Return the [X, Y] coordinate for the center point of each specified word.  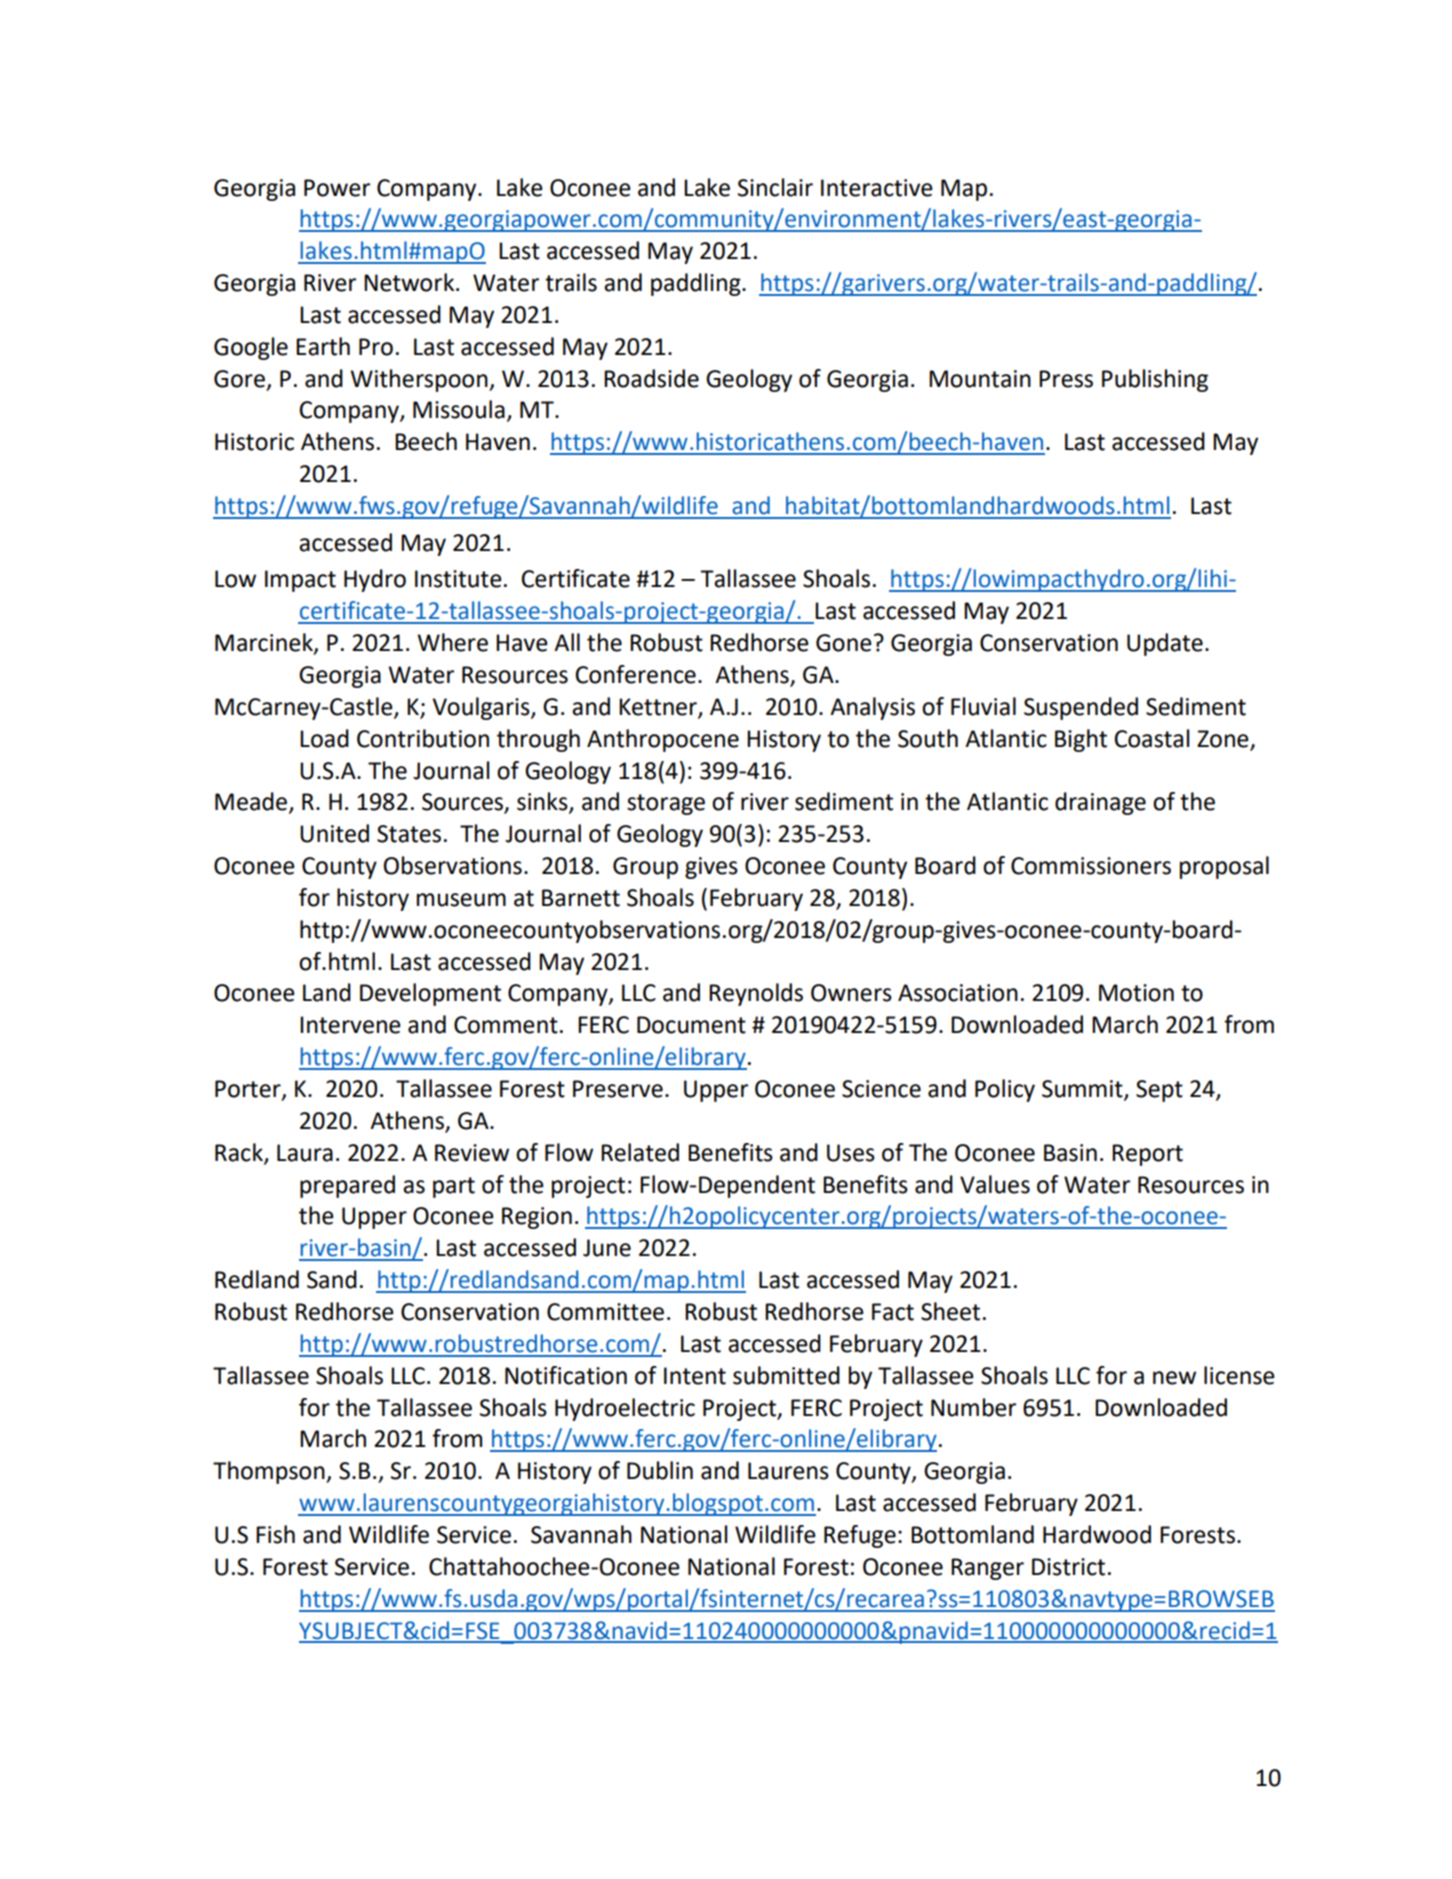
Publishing [1155, 380]
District [1068, 1567]
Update [1165, 644]
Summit [1083, 1090]
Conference [635, 674]
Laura [305, 1153]
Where [452, 642]
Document [691, 1025]
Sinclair [775, 187]
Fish [275, 1534]
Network [410, 282]
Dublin [660, 1470]
